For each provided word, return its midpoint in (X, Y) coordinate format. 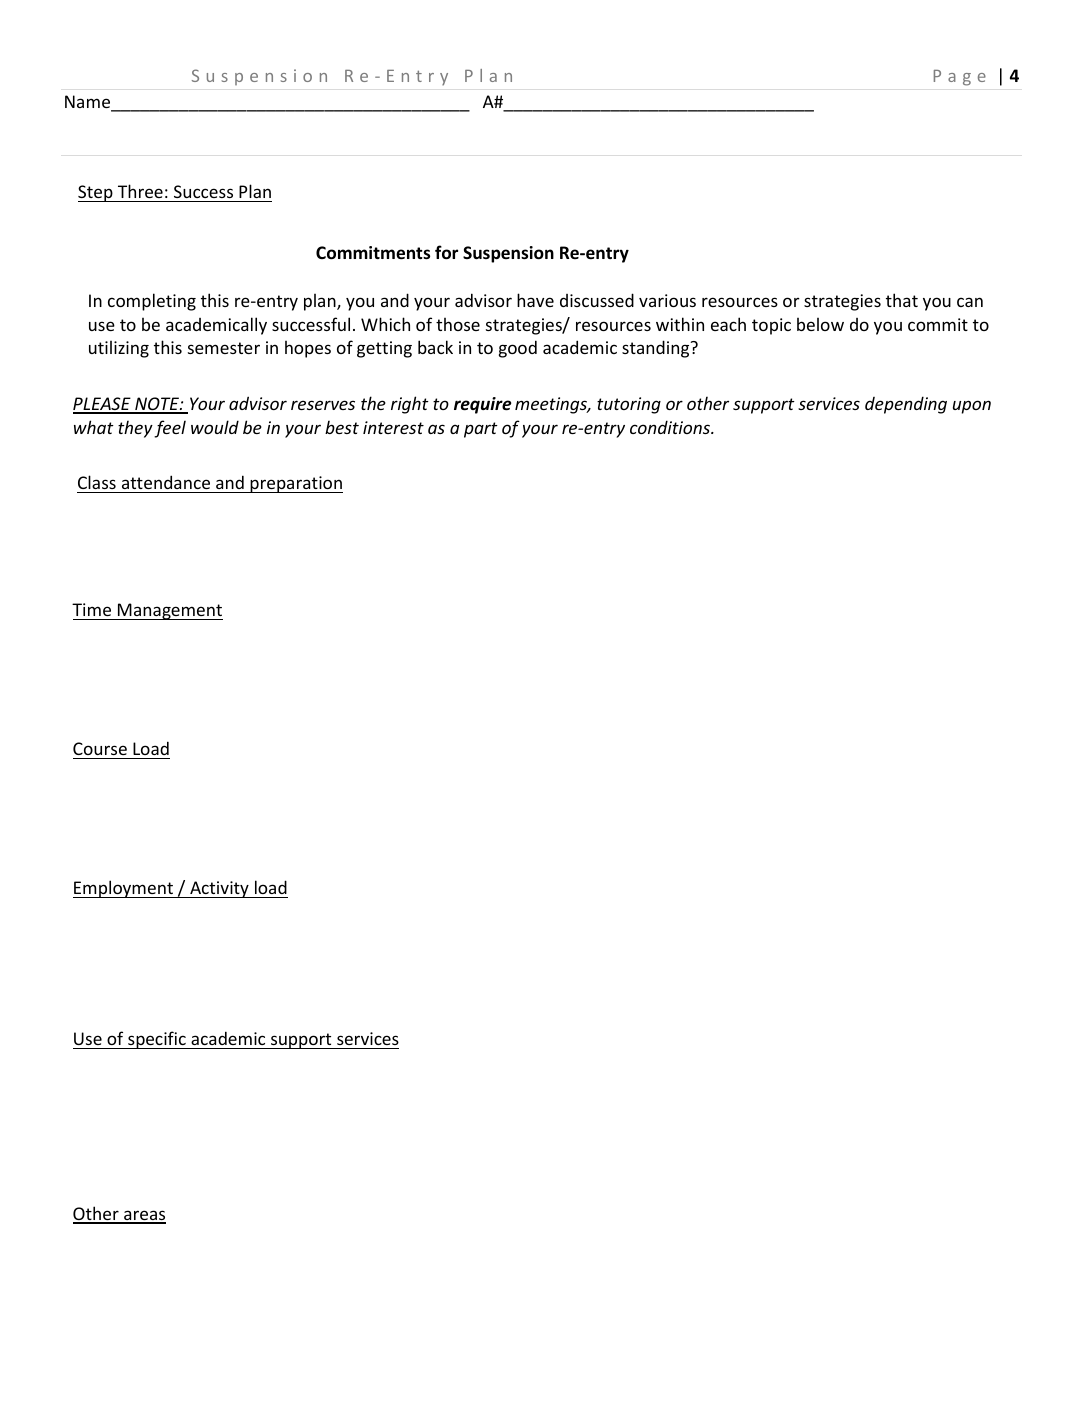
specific (157, 1040)
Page (960, 78)
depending (906, 405)
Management (169, 611)
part (481, 430)
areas (144, 1216)
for (446, 252)
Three (140, 191)
